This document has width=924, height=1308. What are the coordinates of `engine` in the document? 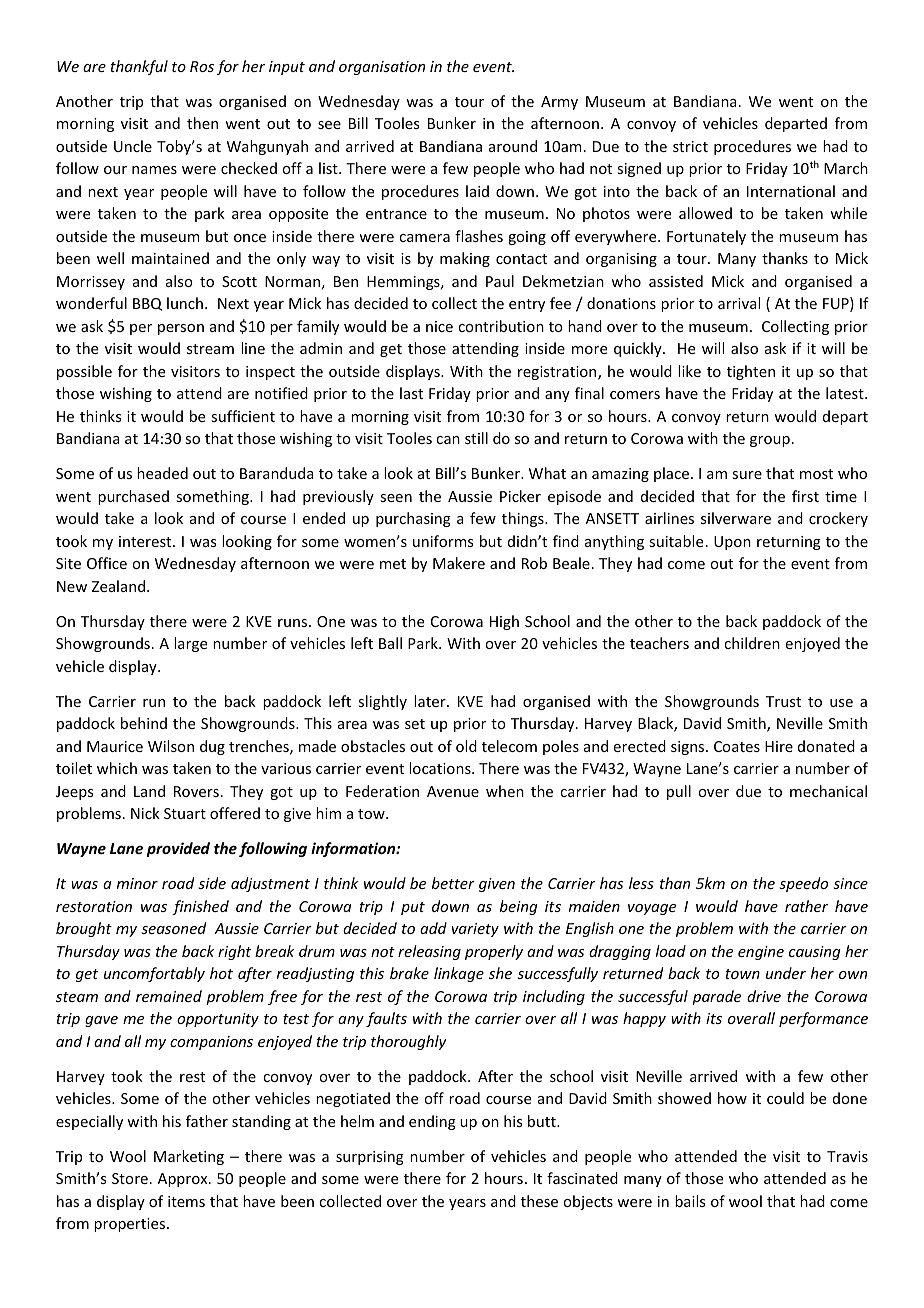 It's located at (761, 953).
